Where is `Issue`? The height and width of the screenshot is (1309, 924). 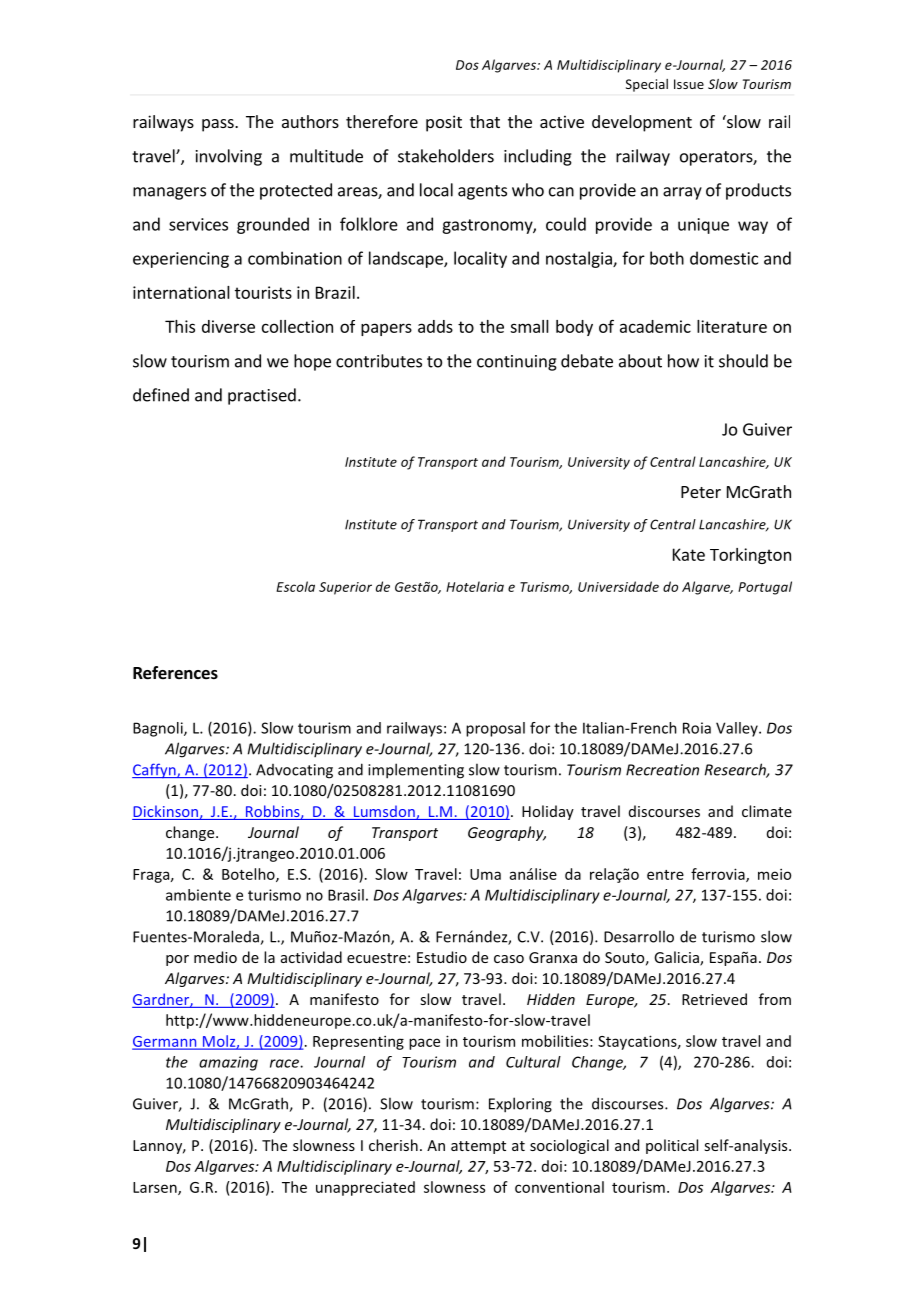 Issue is located at coordinates (689, 84).
